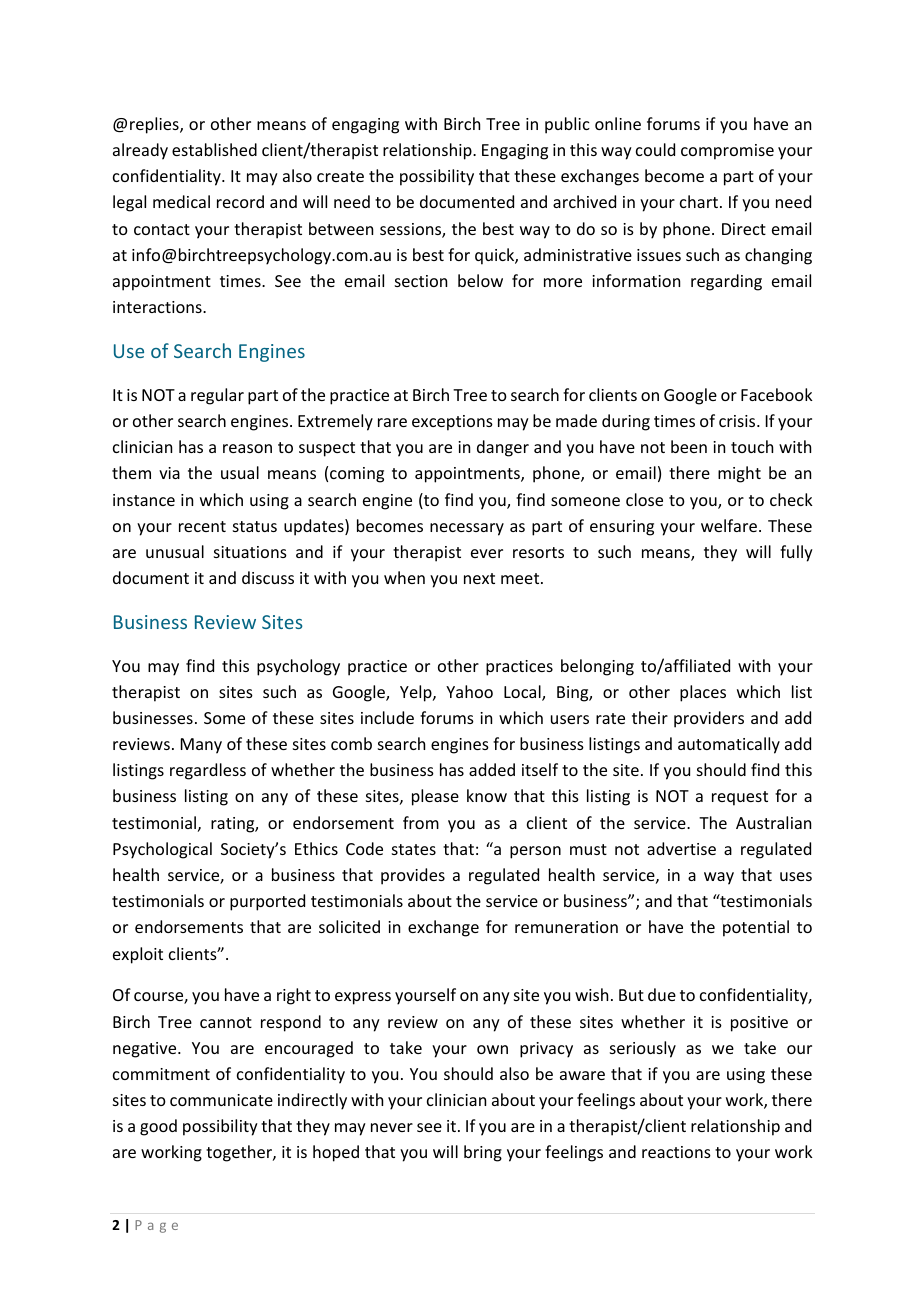  I want to click on reactions, so click(676, 1152).
